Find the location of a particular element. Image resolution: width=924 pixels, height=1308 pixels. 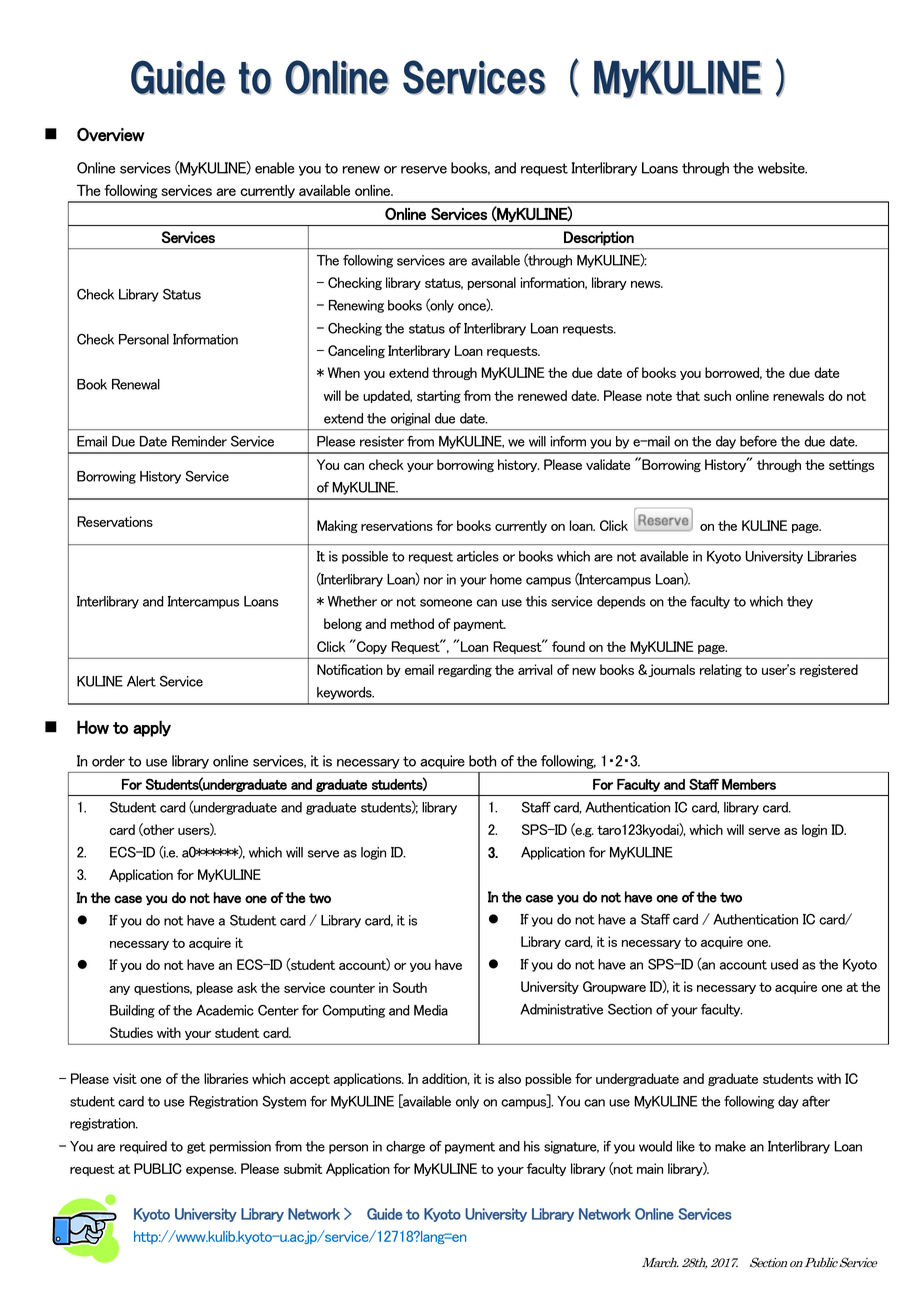

articles is located at coordinates (478, 556).
